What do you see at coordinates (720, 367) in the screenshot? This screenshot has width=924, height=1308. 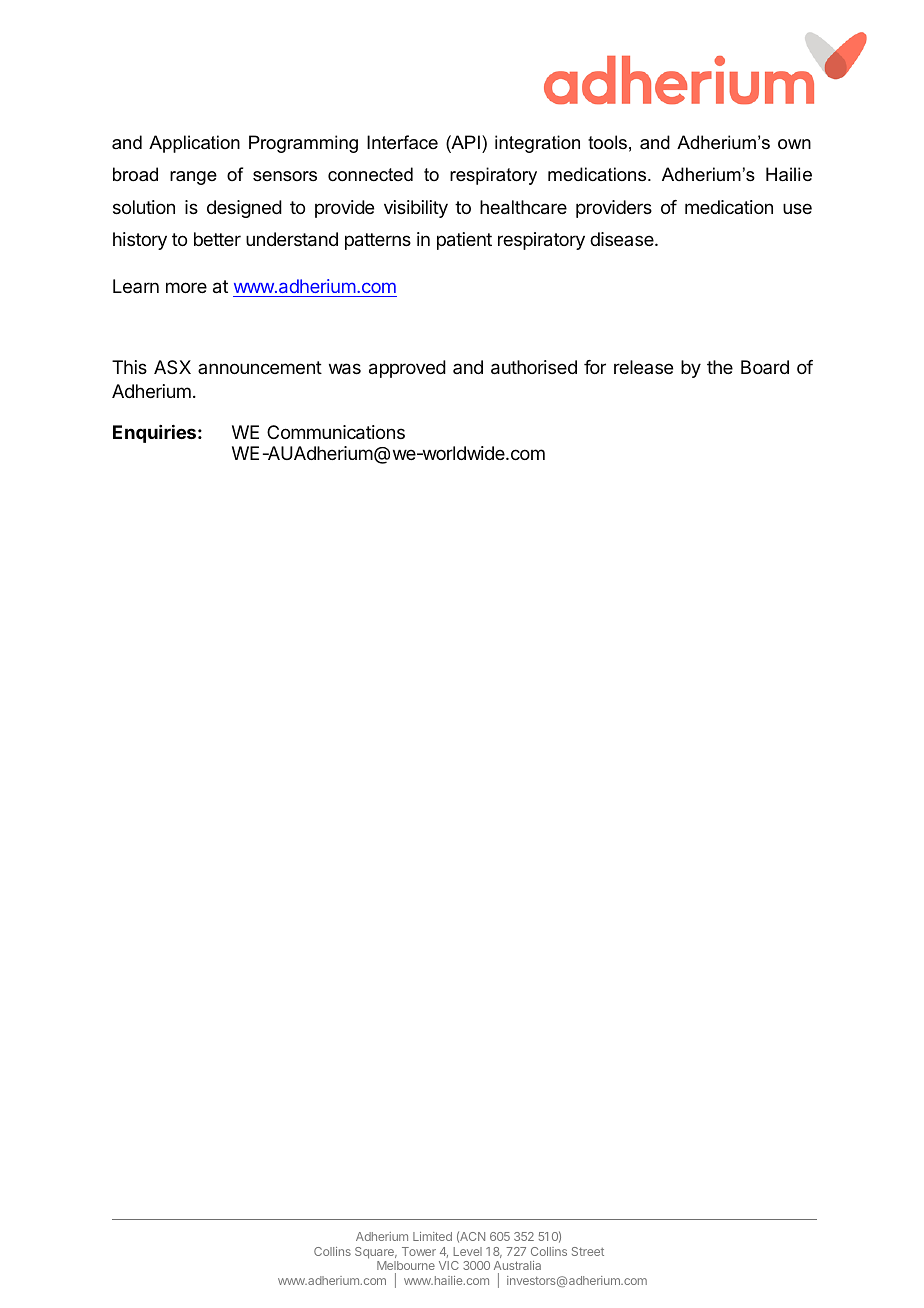 I see `the` at bounding box center [720, 367].
